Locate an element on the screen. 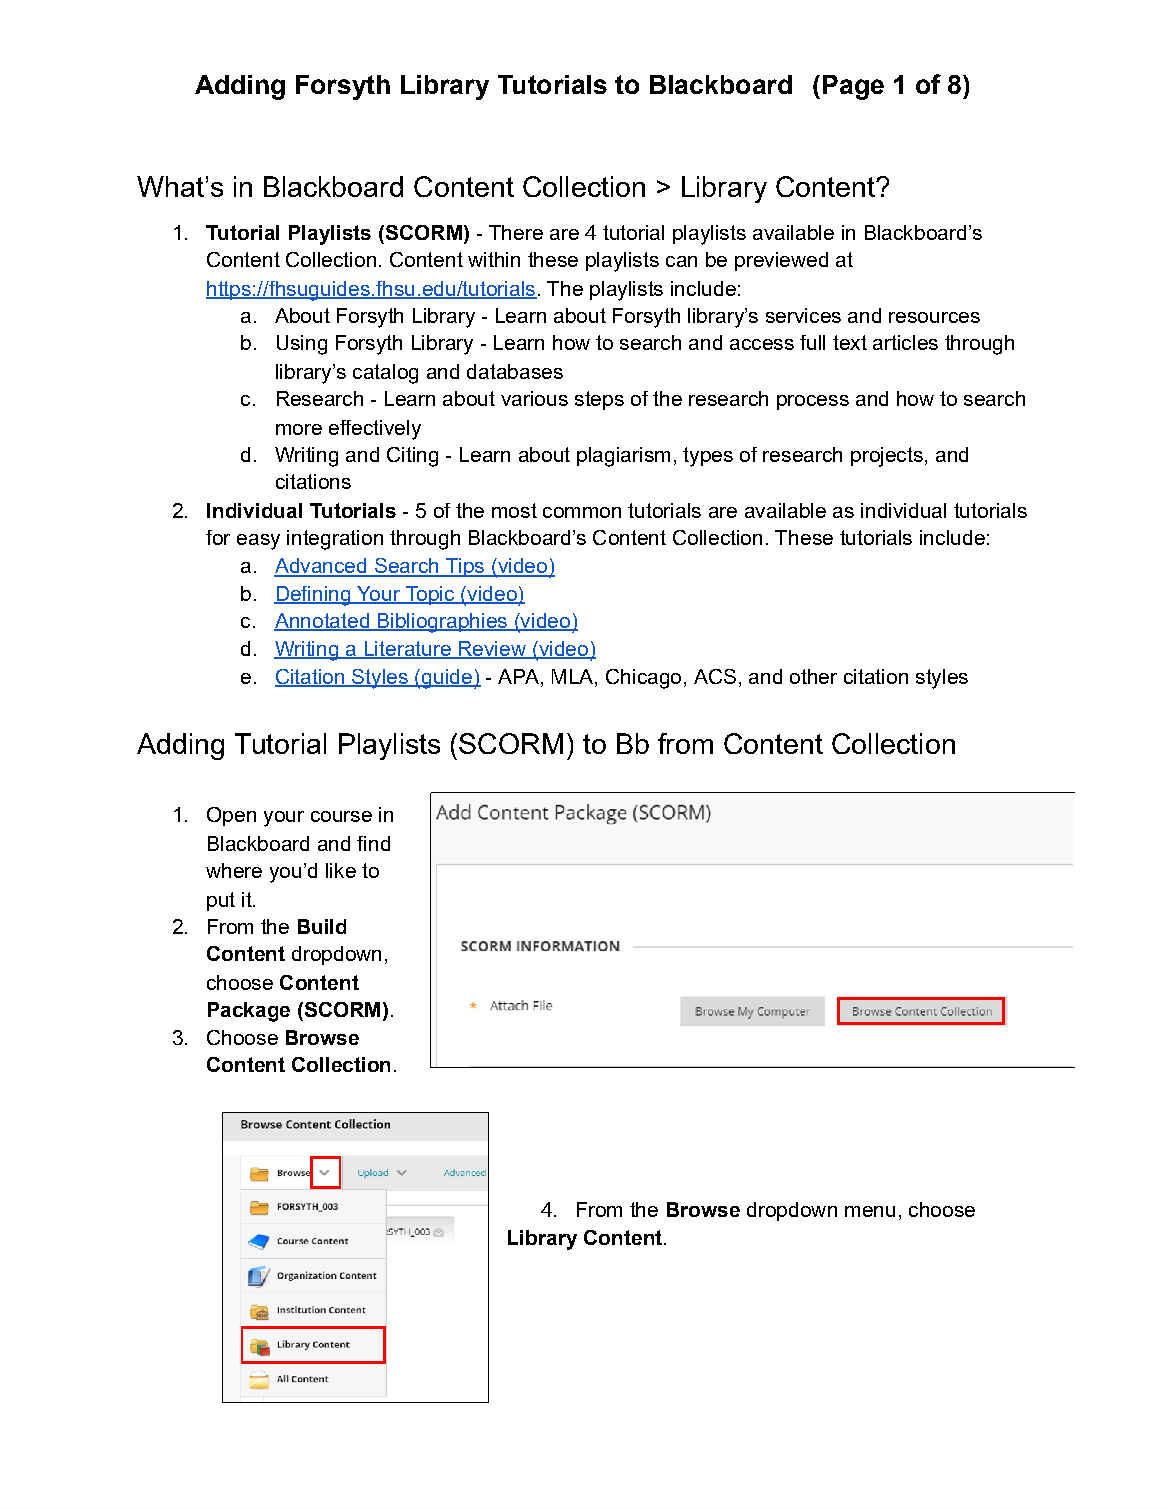  where is located at coordinates (234, 870).
